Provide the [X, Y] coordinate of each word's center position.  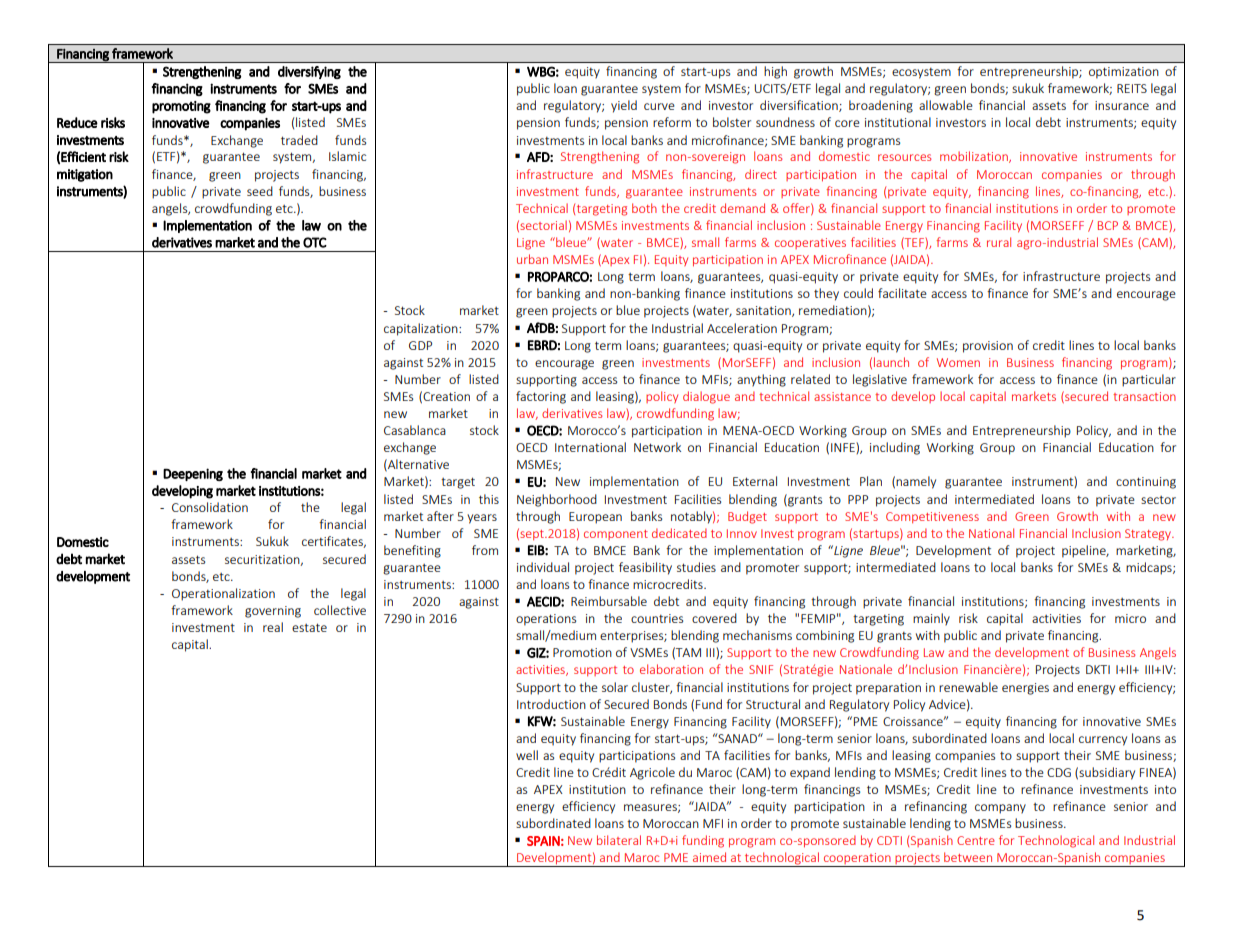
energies [1025, 689]
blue [628, 310]
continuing [1146, 483]
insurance [1122, 105]
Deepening [193, 474]
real [273, 627]
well [527, 755]
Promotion [582, 652]
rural [999, 242]
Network [657, 447]
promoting [181, 107]
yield [624, 106]
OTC [315, 242]
